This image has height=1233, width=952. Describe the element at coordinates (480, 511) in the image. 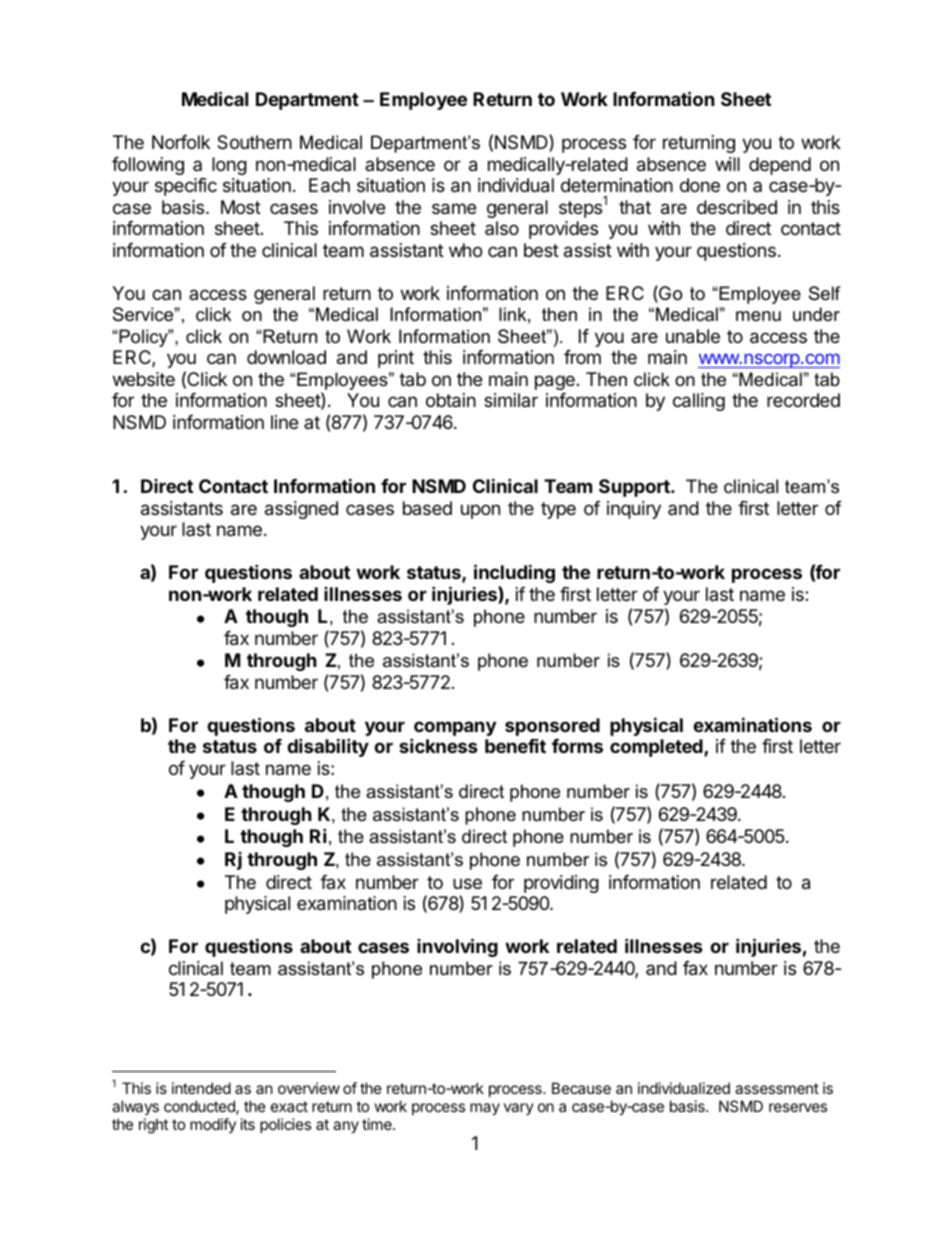

I see `upon` at that location.
